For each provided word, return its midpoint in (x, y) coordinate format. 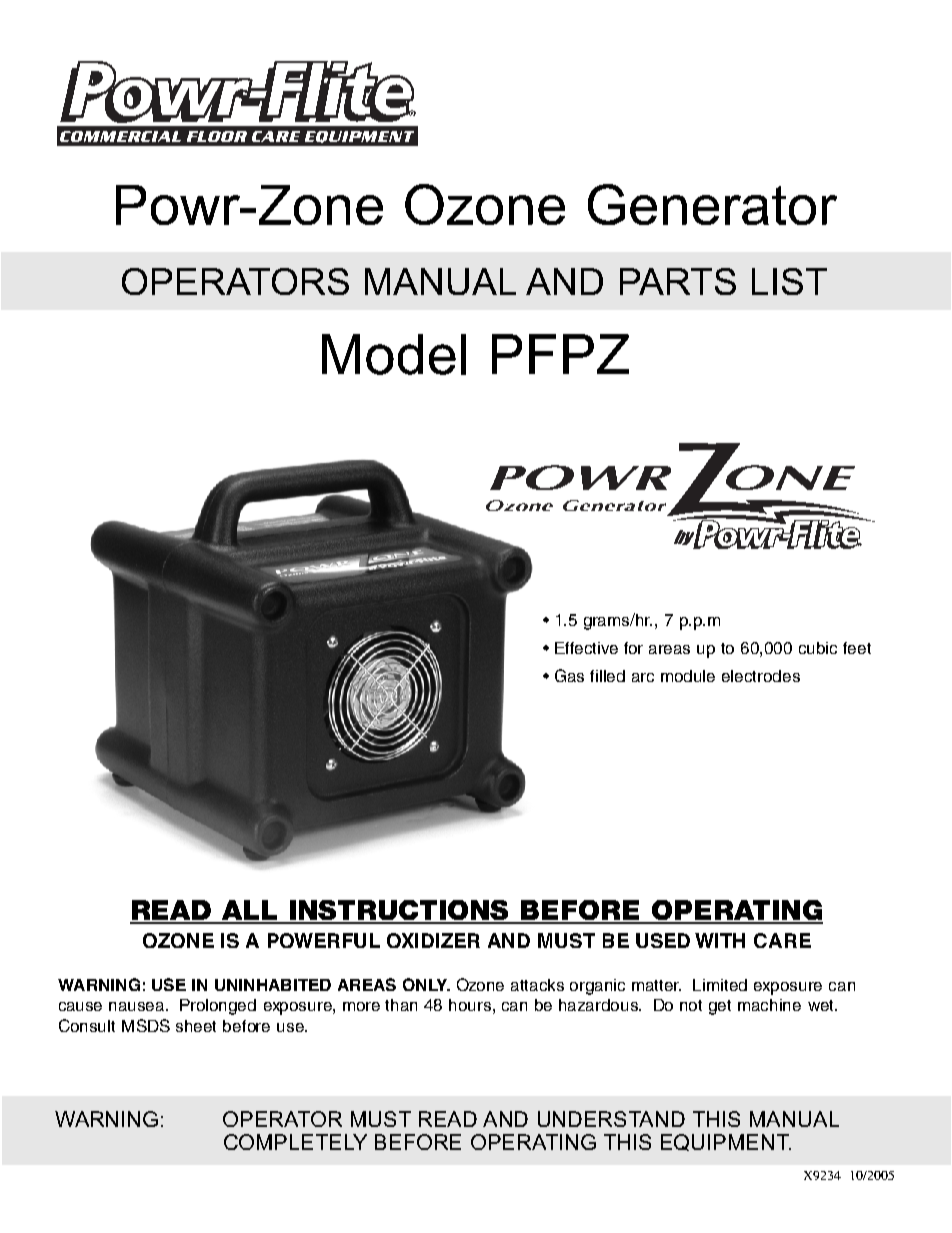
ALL (250, 911)
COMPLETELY (295, 1142)
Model (394, 354)
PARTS (678, 281)
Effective (586, 648)
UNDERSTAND (611, 1119)
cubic (818, 648)
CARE (782, 940)
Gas (569, 675)
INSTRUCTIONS (400, 911)
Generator (712, 204)
